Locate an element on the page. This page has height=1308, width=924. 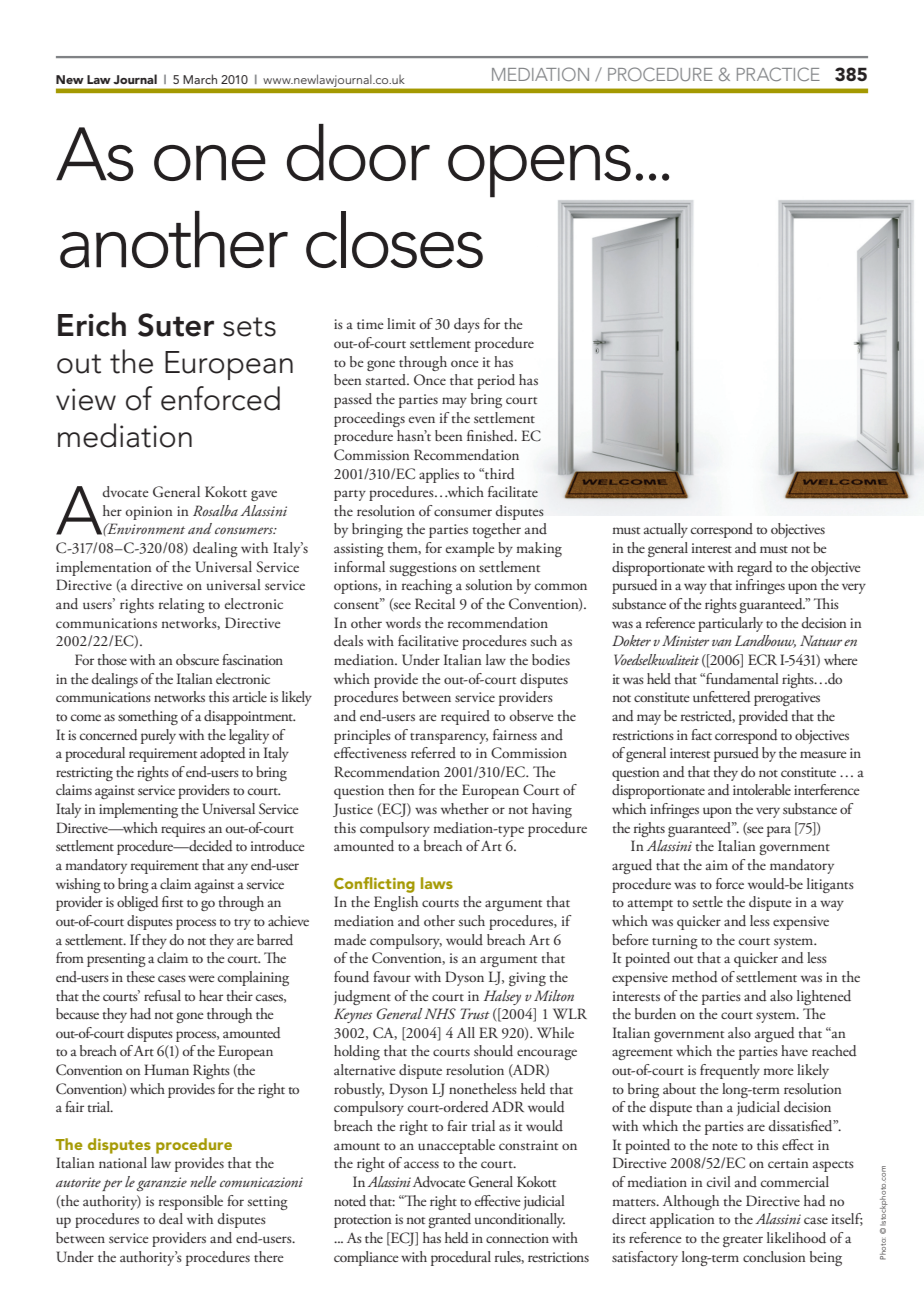
granted is located at coordinates (449, 1220).
